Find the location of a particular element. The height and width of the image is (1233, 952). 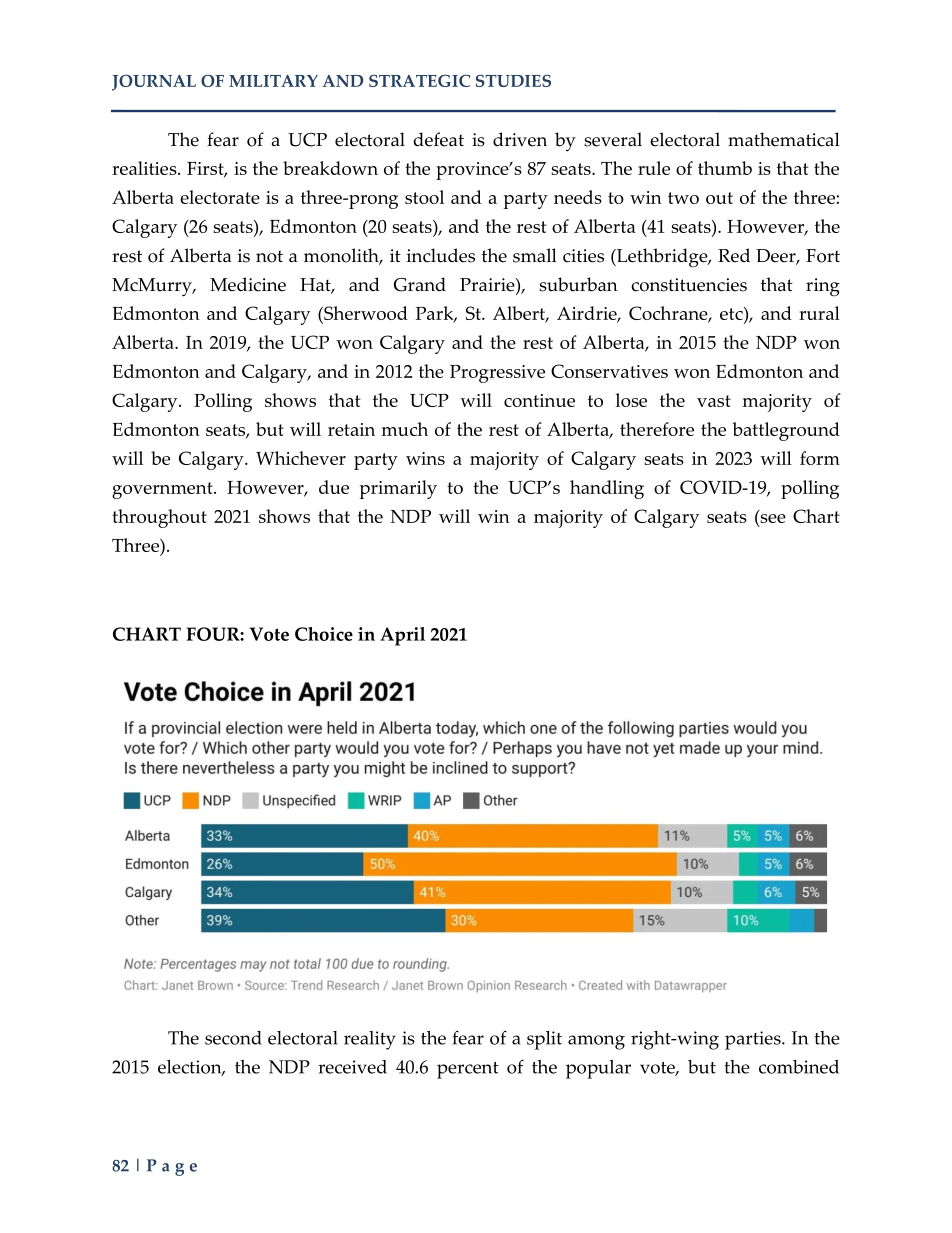

STUDIES is located at coordinates (513, 80).
